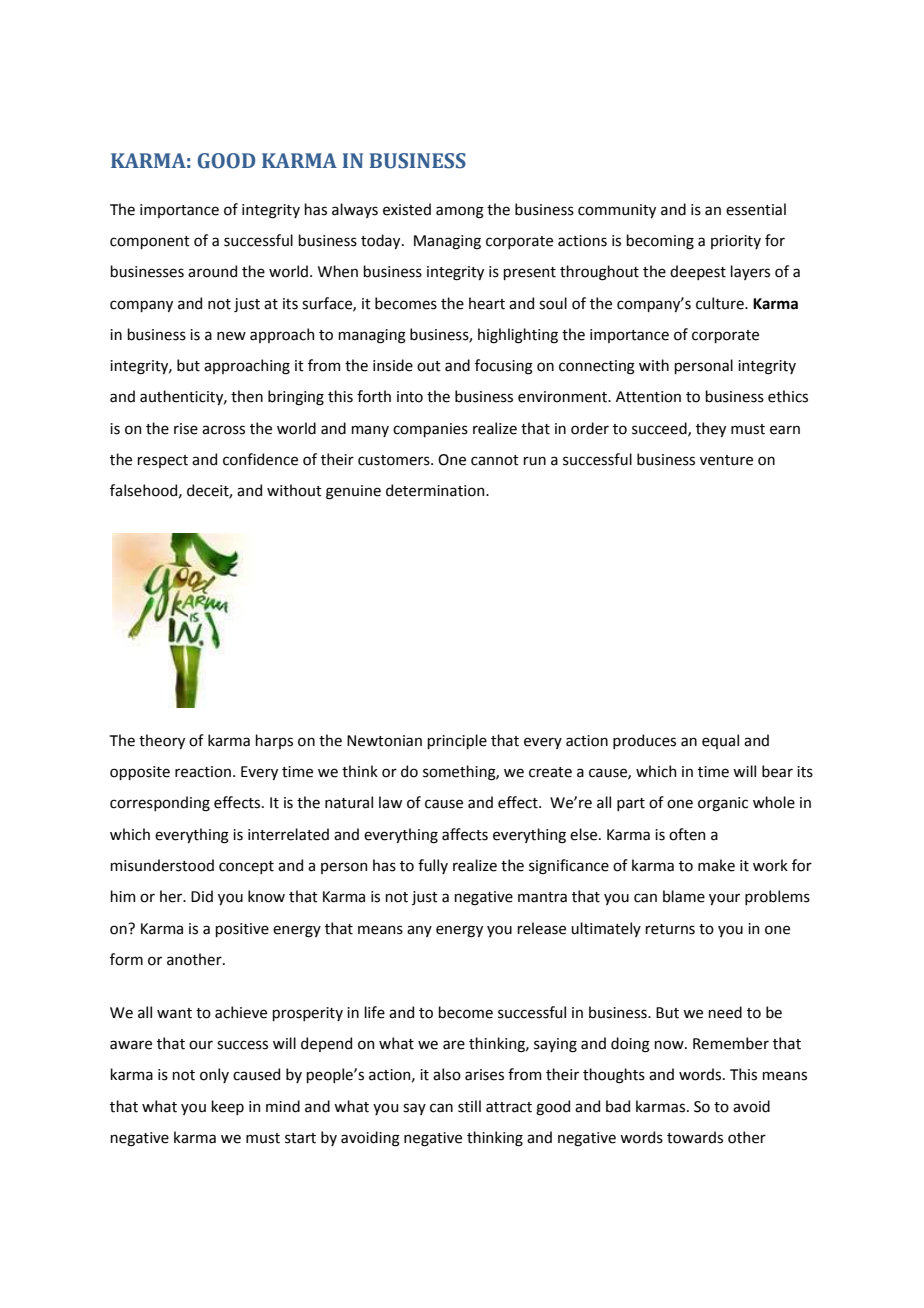 This screenshot has height=1308, width=924. Describe the element at coordinates (457, 741) in the screenshot. I see `principle` at that location.
